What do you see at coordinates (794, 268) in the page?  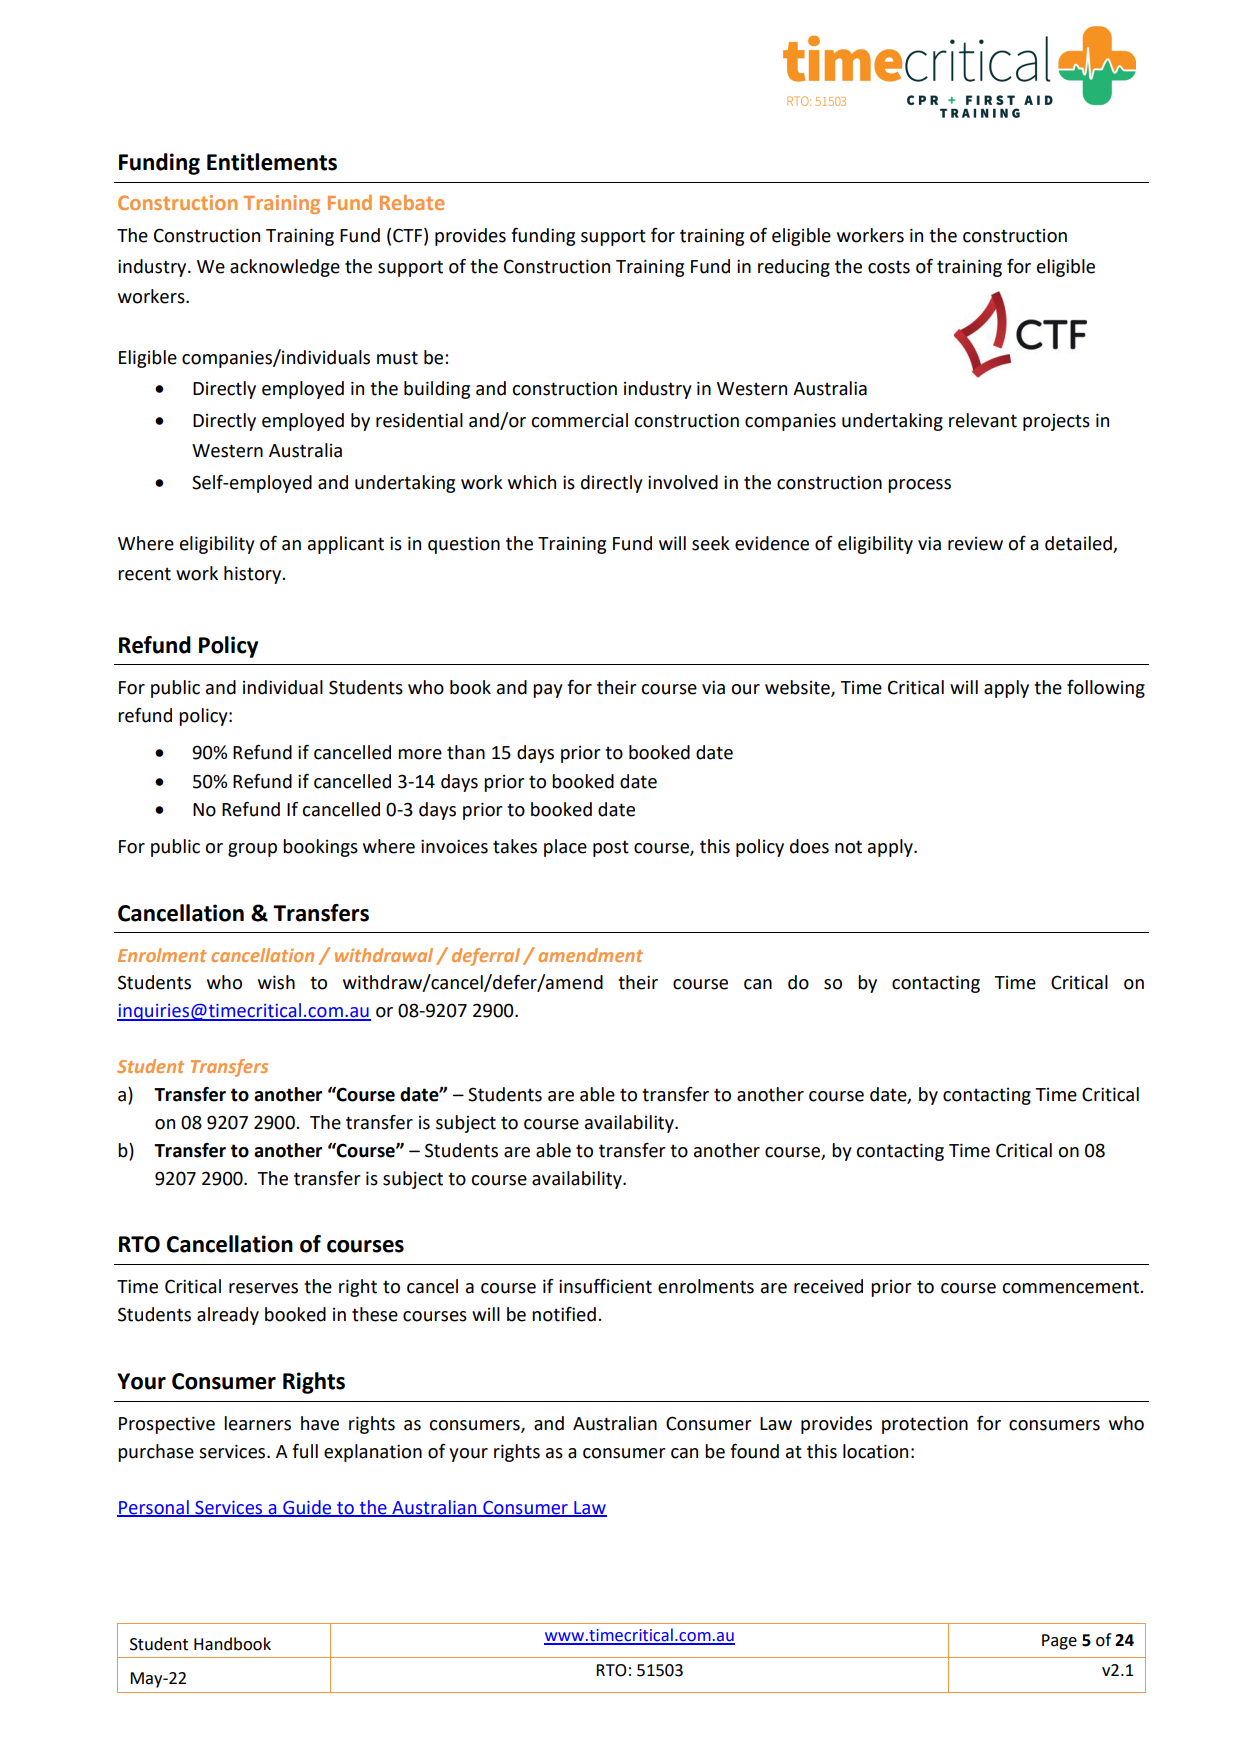 I see `reducing` at bounding box center [794, 268].
